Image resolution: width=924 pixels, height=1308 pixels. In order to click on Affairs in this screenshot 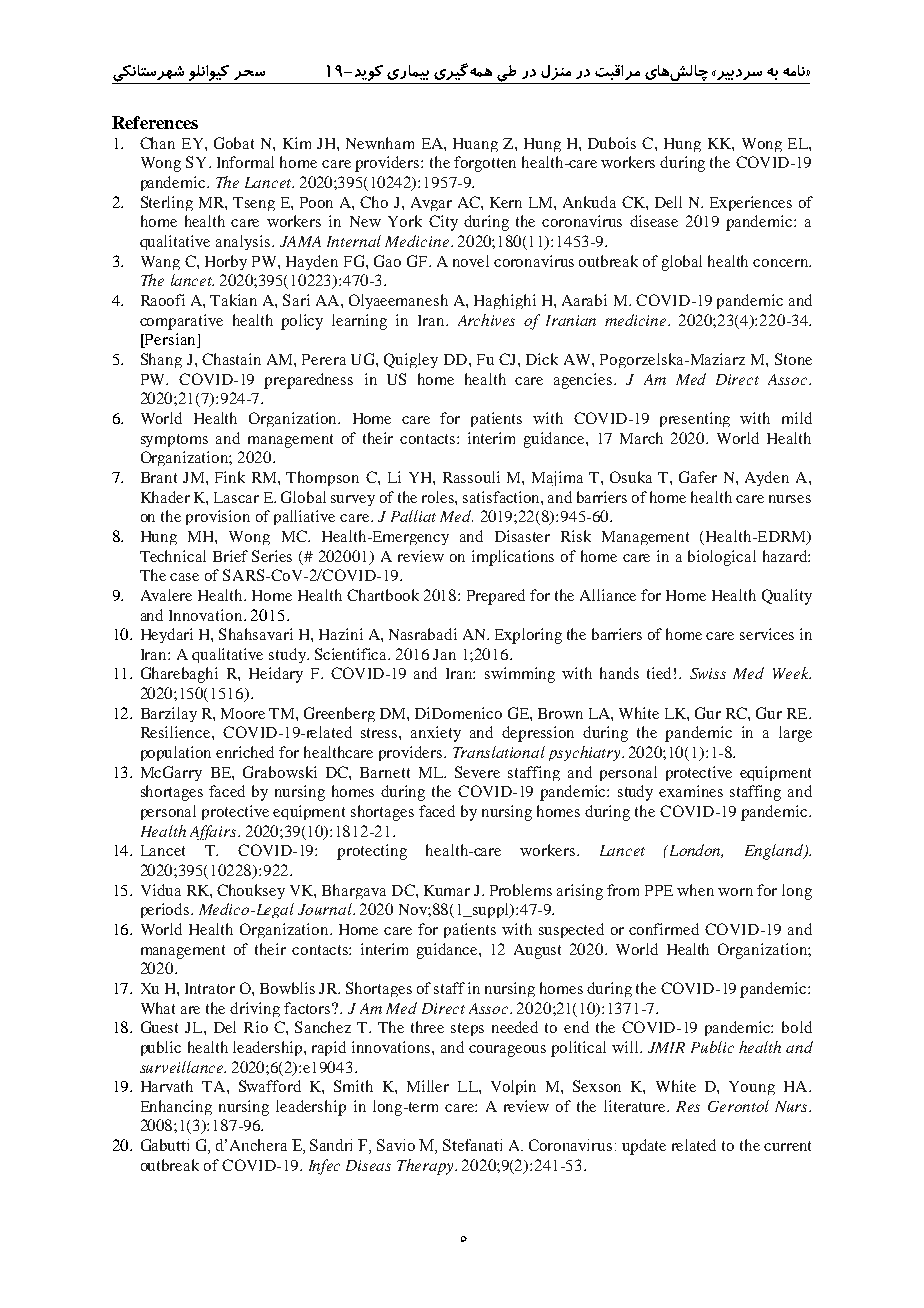, I will do `click(214, 832)`.
